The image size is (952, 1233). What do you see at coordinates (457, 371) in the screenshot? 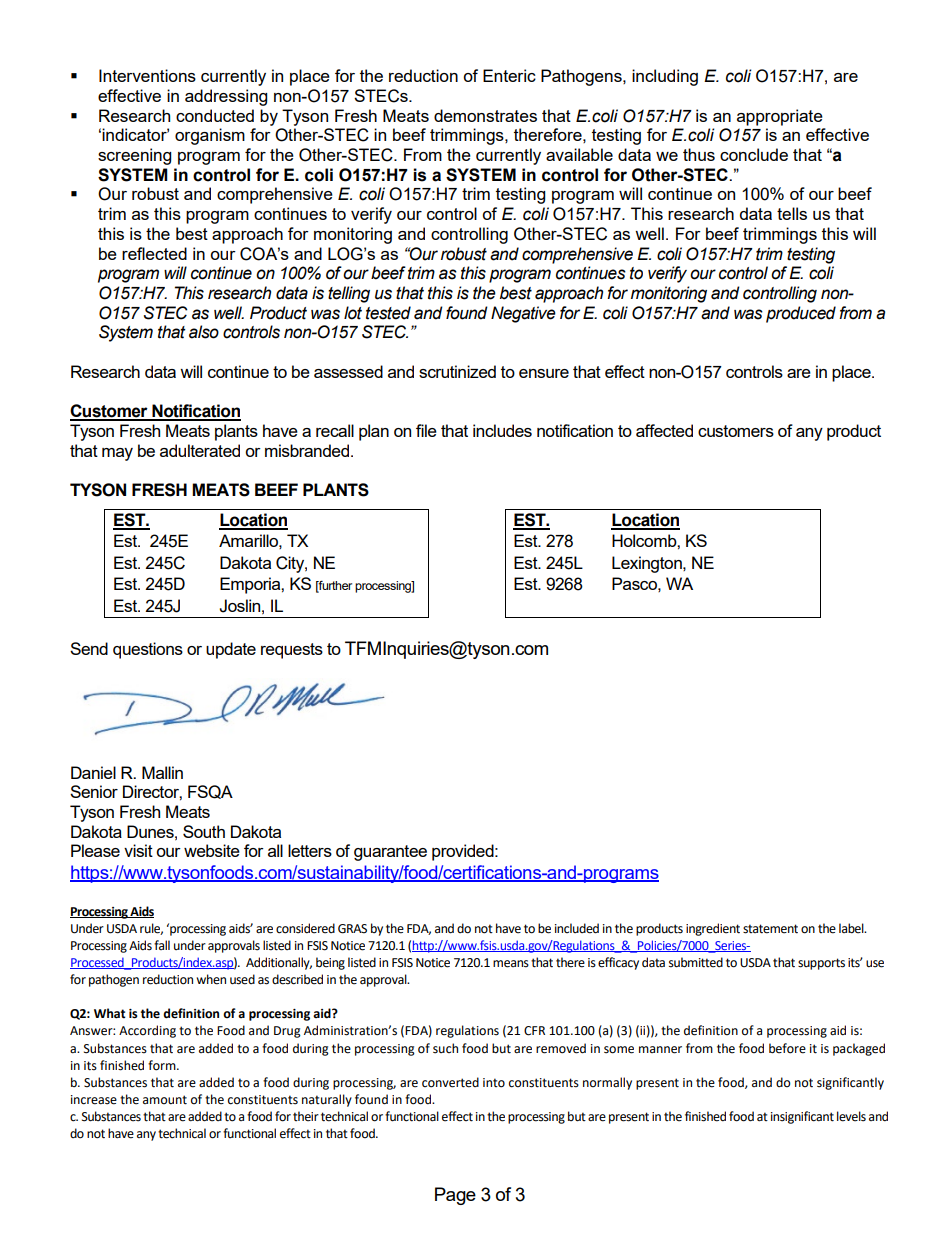
I see `scrutinized` at bounding box center [457, 371].
